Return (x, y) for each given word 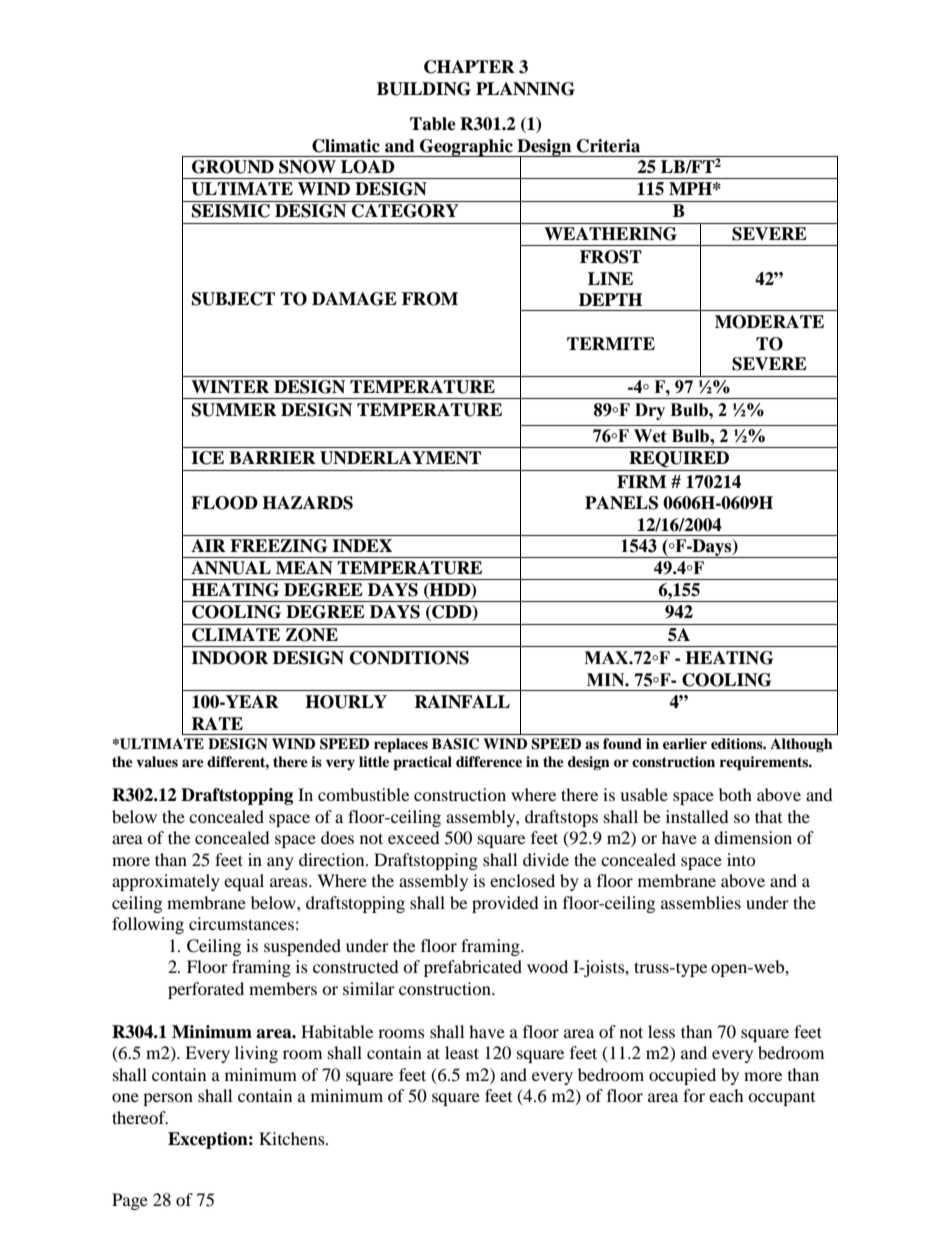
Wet (650, 436)
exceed (414, 837)
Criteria (608, 146)
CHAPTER (469, 67)
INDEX (362, 545)
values (157, 762)
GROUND (233, 167)
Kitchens (293, 1138)
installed (697, 816)
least (462, 1052)
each (726, 1095)
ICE (207, 458)
